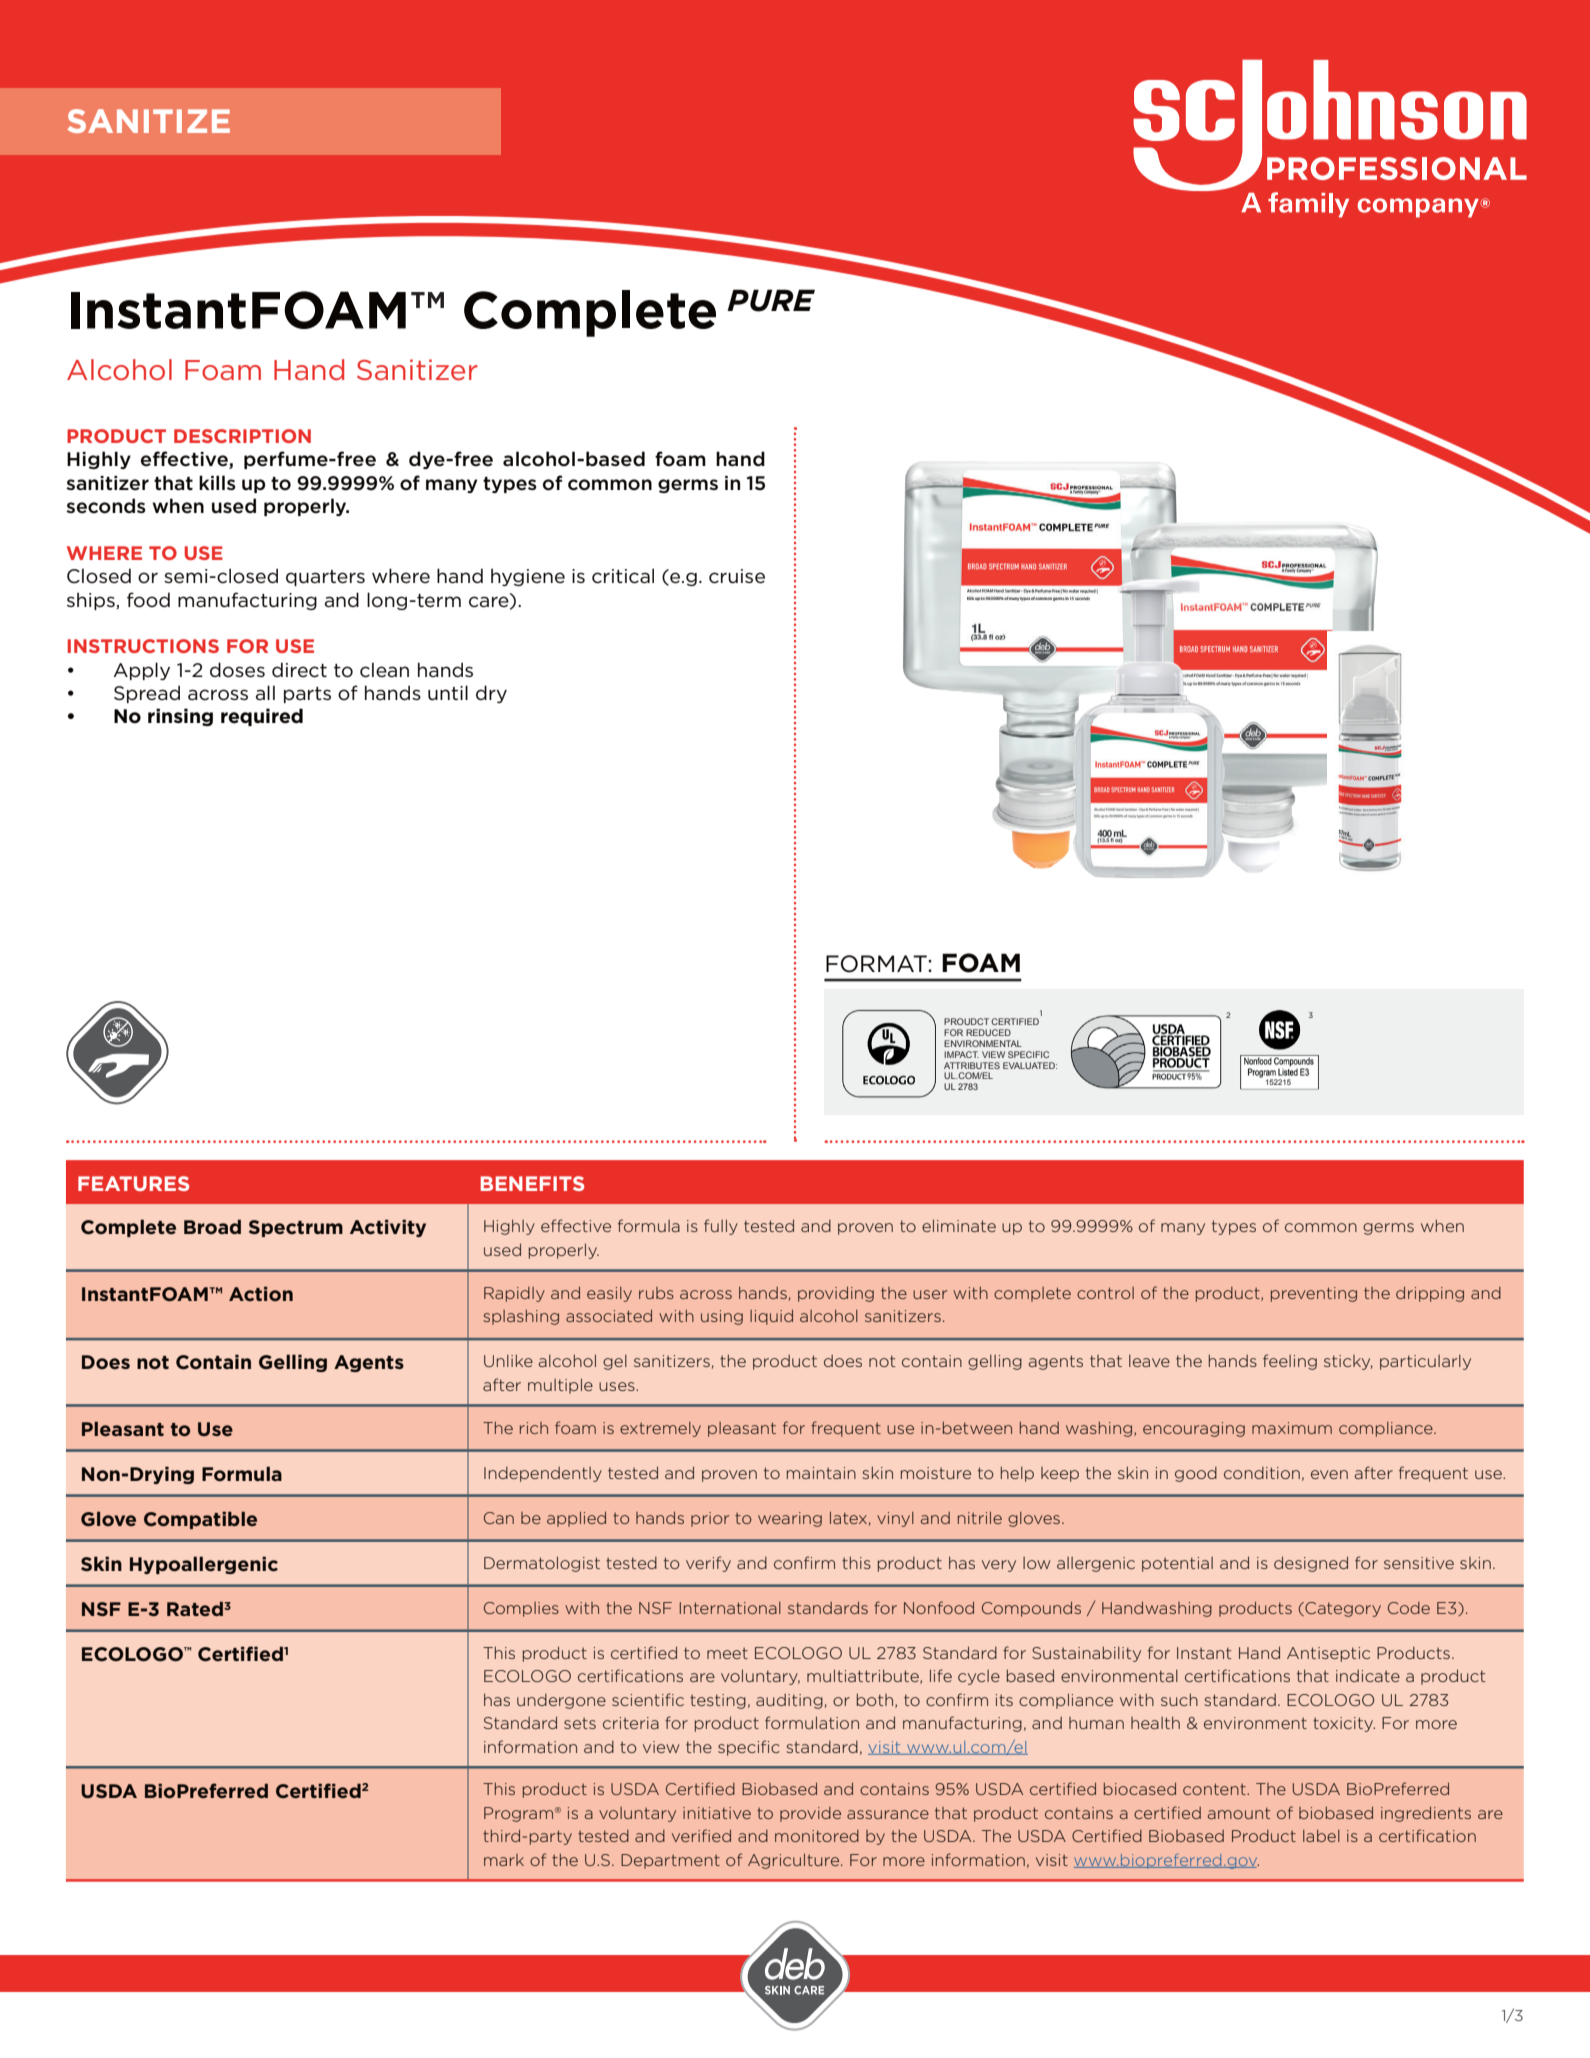  Describe the element at coordinates (262, 717) in the document. I see `required` at that location.
